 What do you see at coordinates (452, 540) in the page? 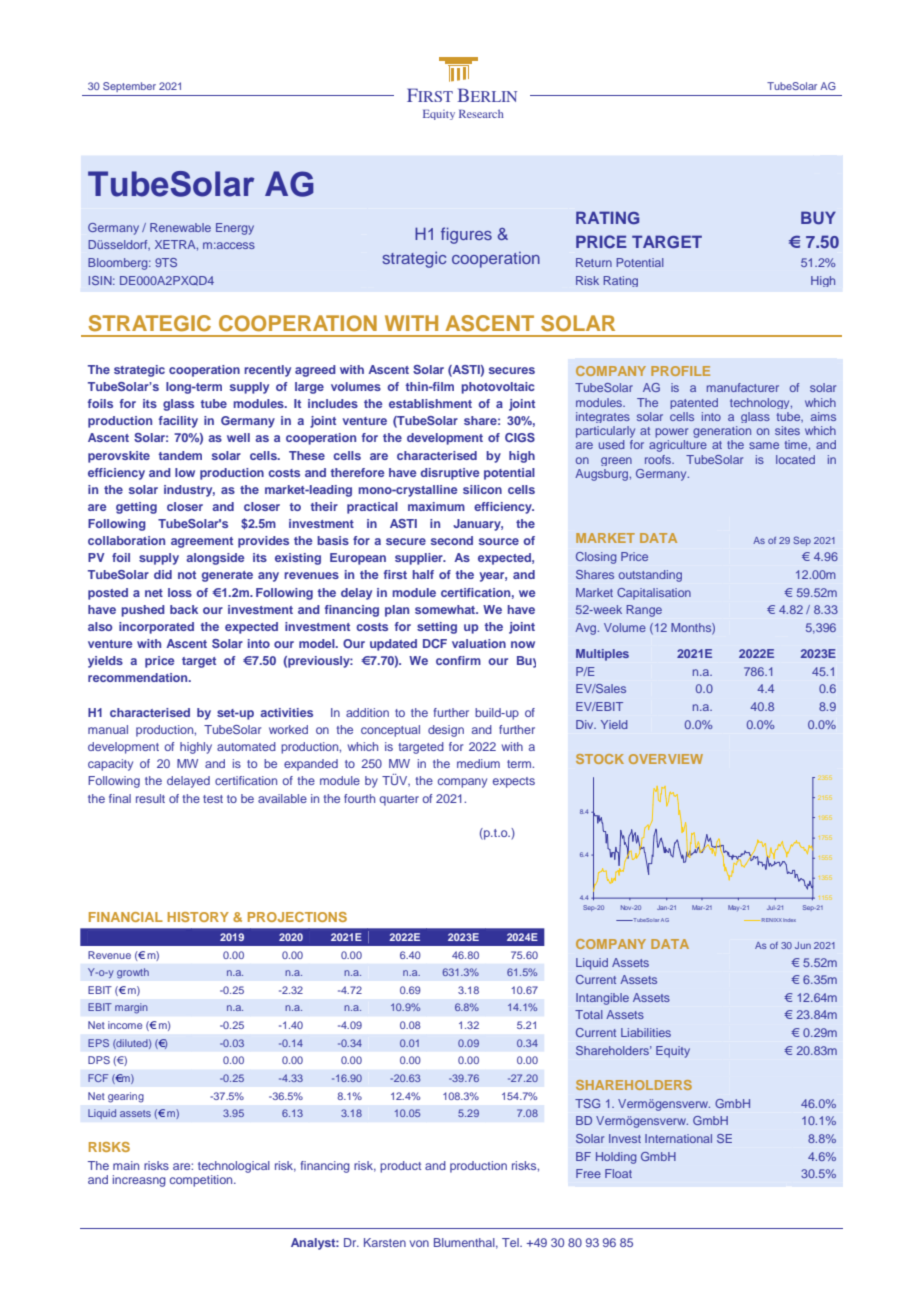
I see `second` at bounding box center [452, 540].
